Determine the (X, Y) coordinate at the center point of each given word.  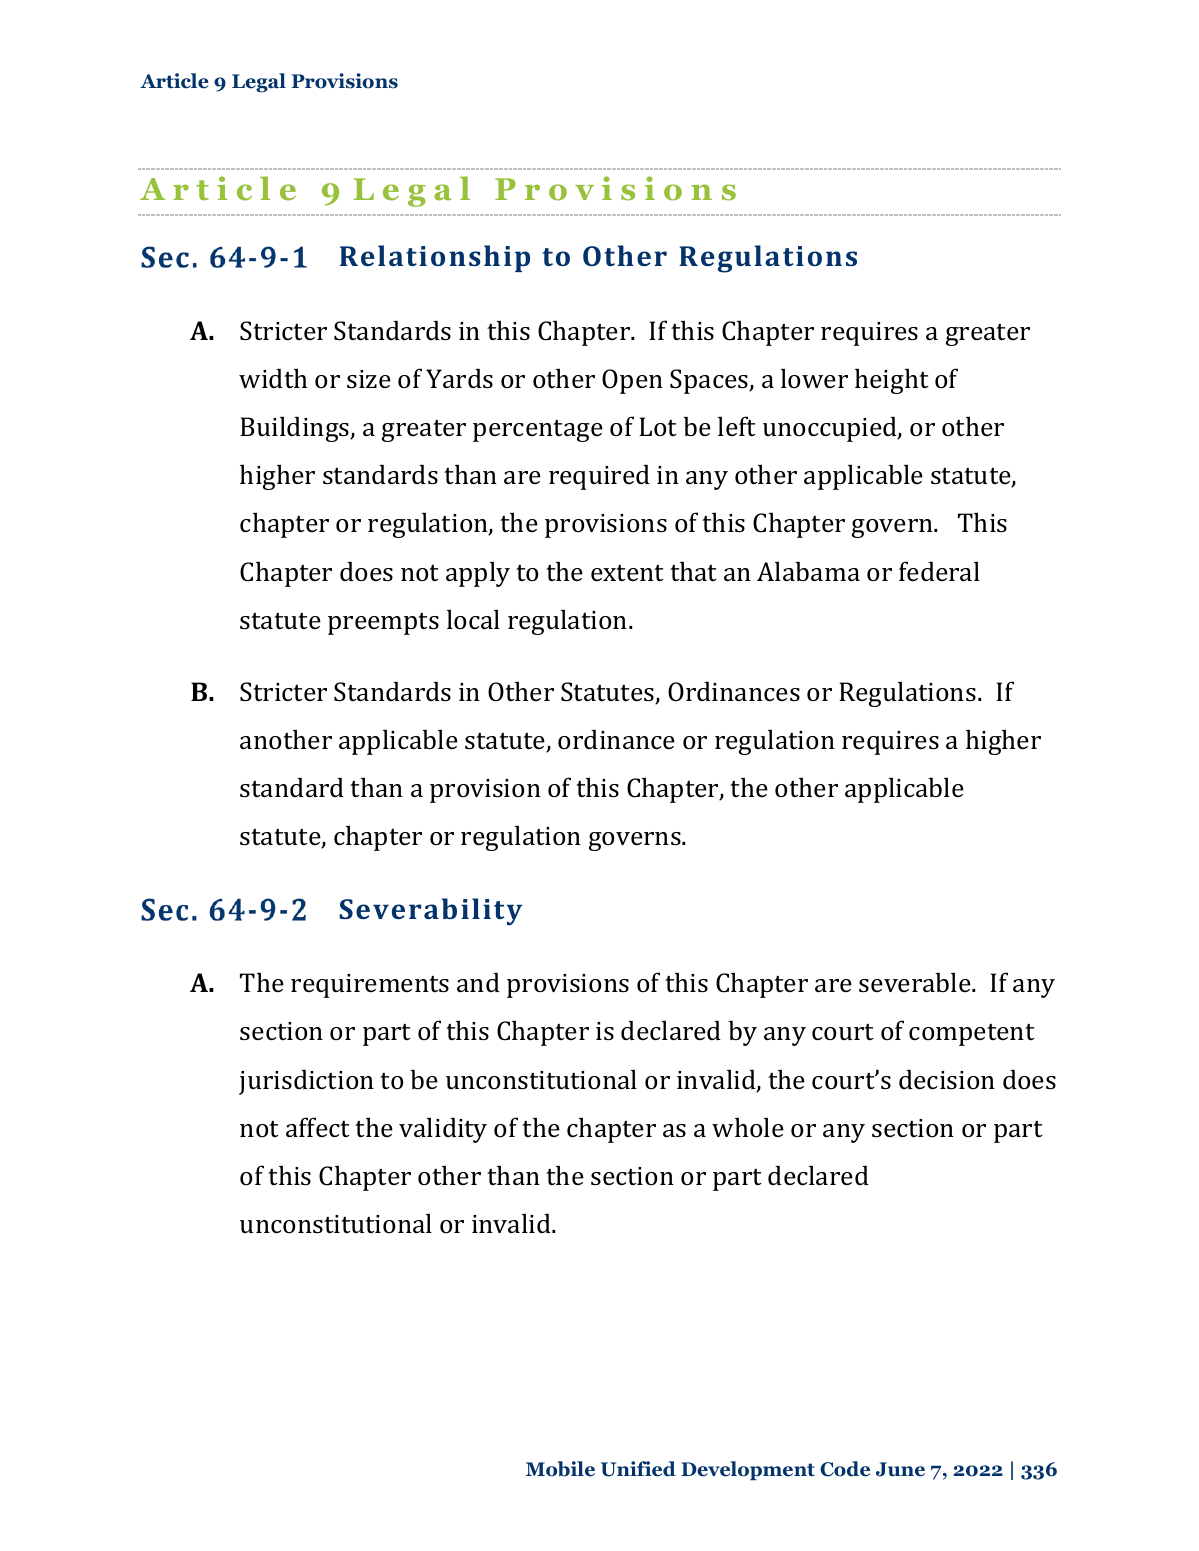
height (892, 381)
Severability (430, 911)
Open (632, 381)
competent (972, 1035)
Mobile (560, 1469)
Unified (638, 1469)
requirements (370, 986)
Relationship (435, 258)
